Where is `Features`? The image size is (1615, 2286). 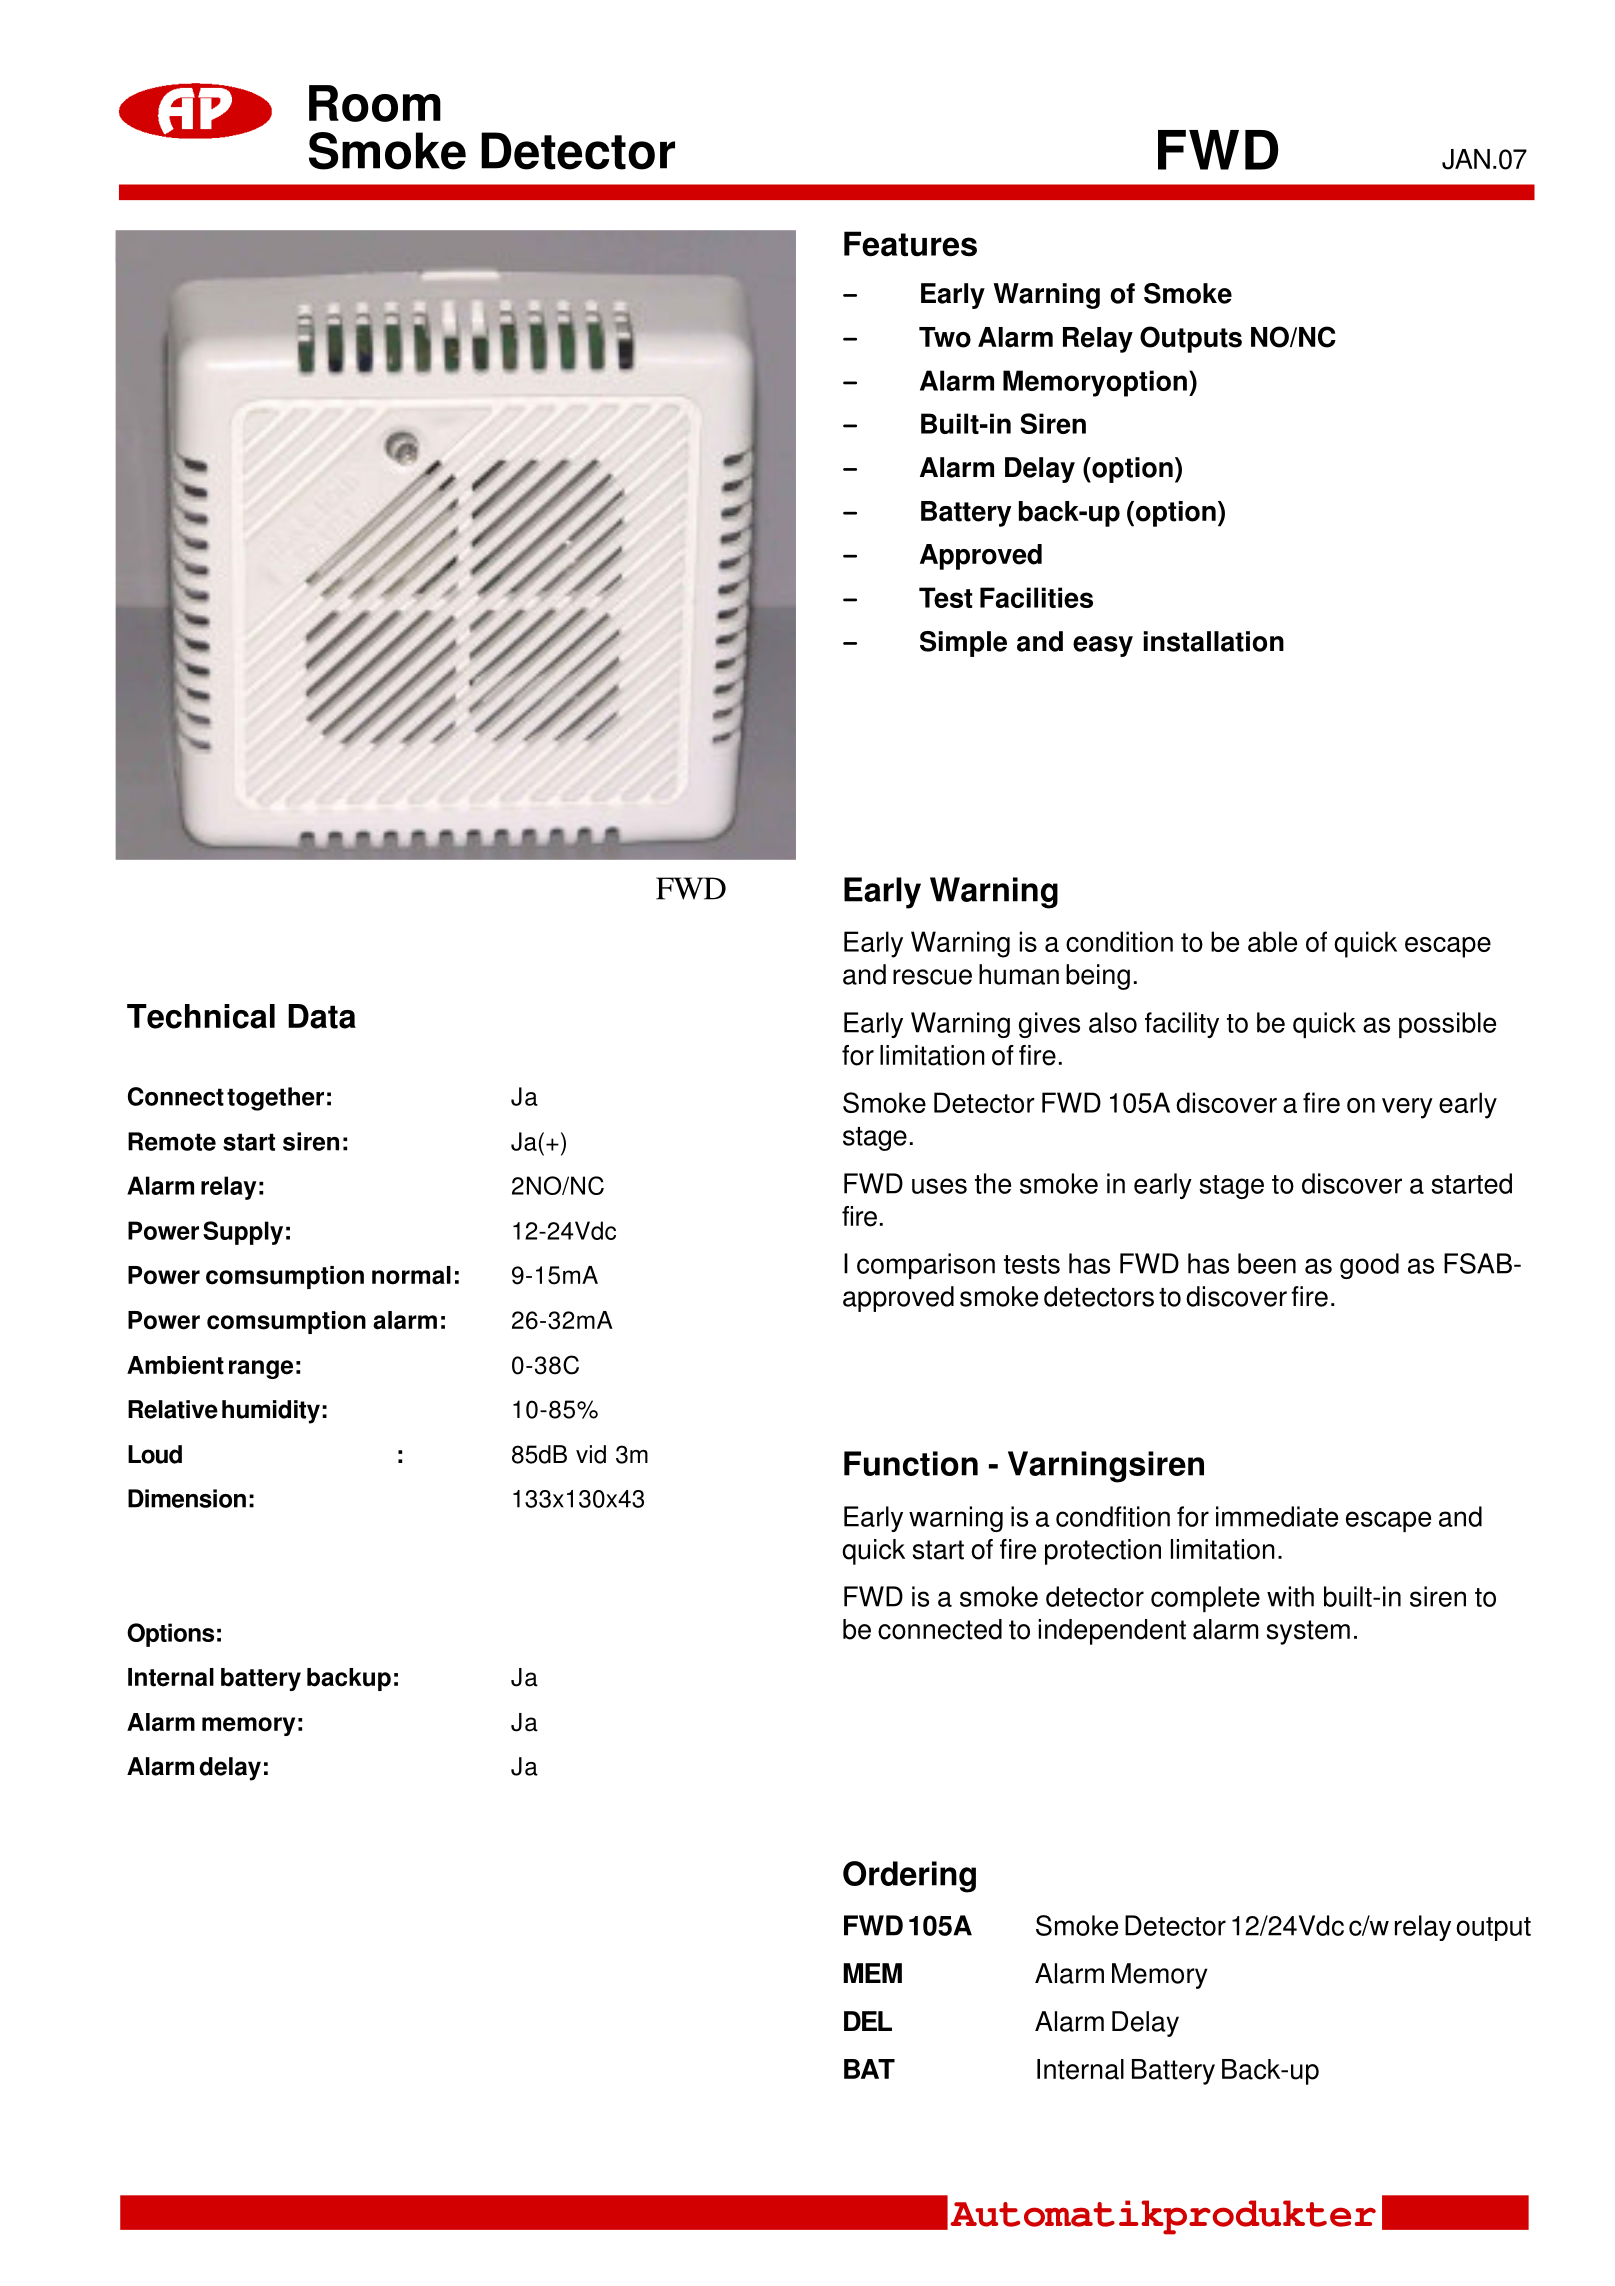
Features is located at coordinates (910, 244).
